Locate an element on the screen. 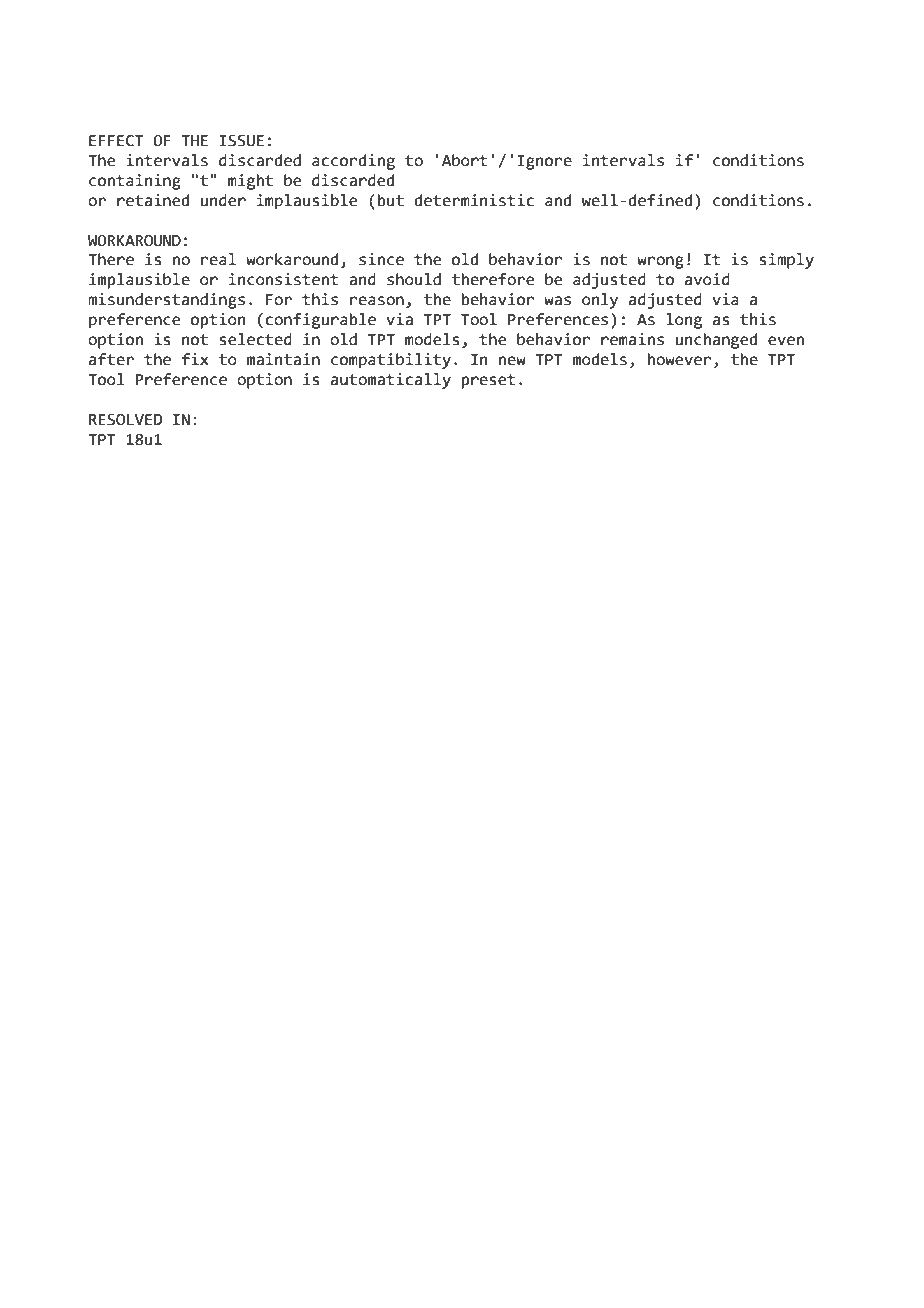 This screenshot has height=1308, width=924. ISSUE is located at coordinates (241, 141).
